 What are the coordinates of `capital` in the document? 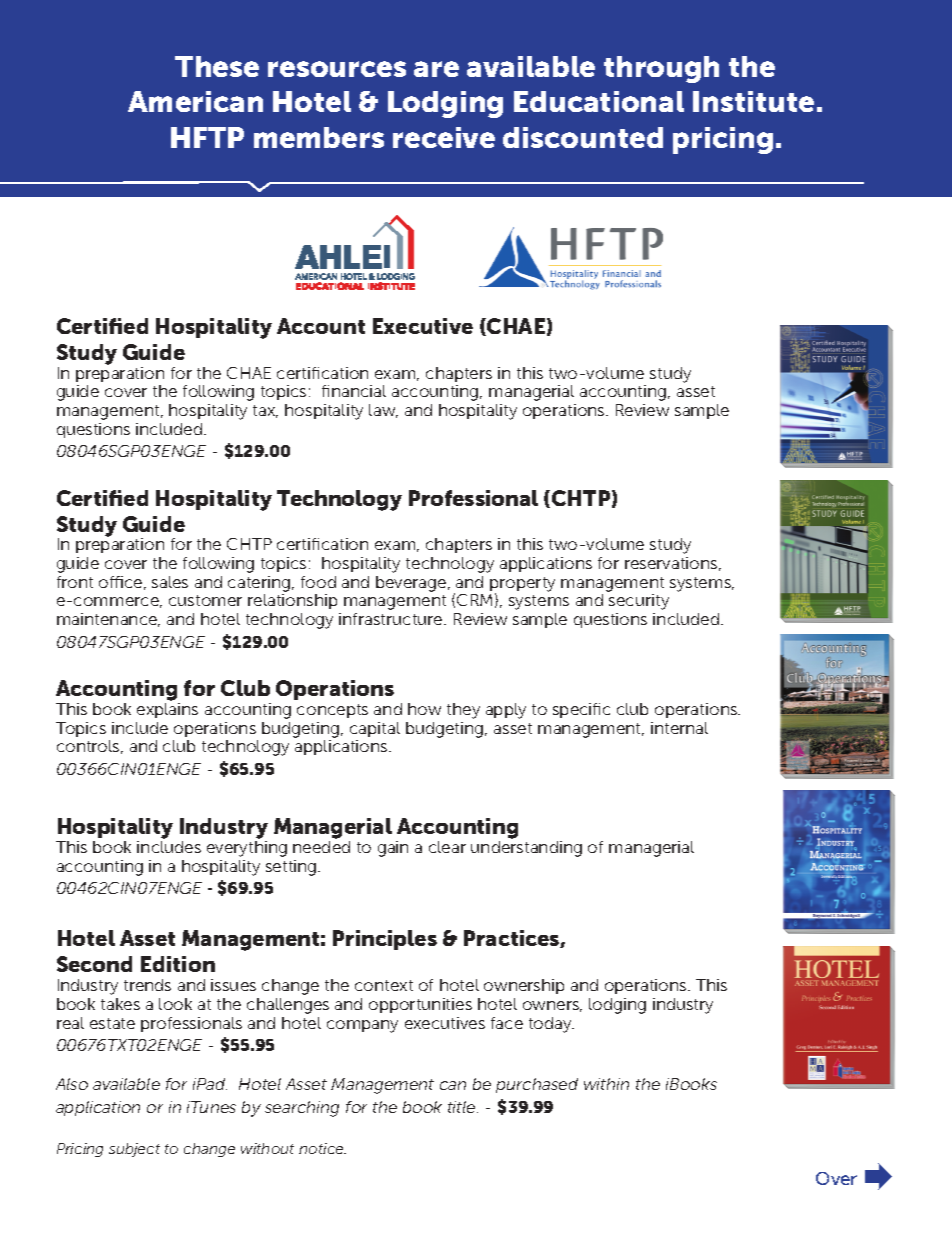 It's located at (375, 729).
